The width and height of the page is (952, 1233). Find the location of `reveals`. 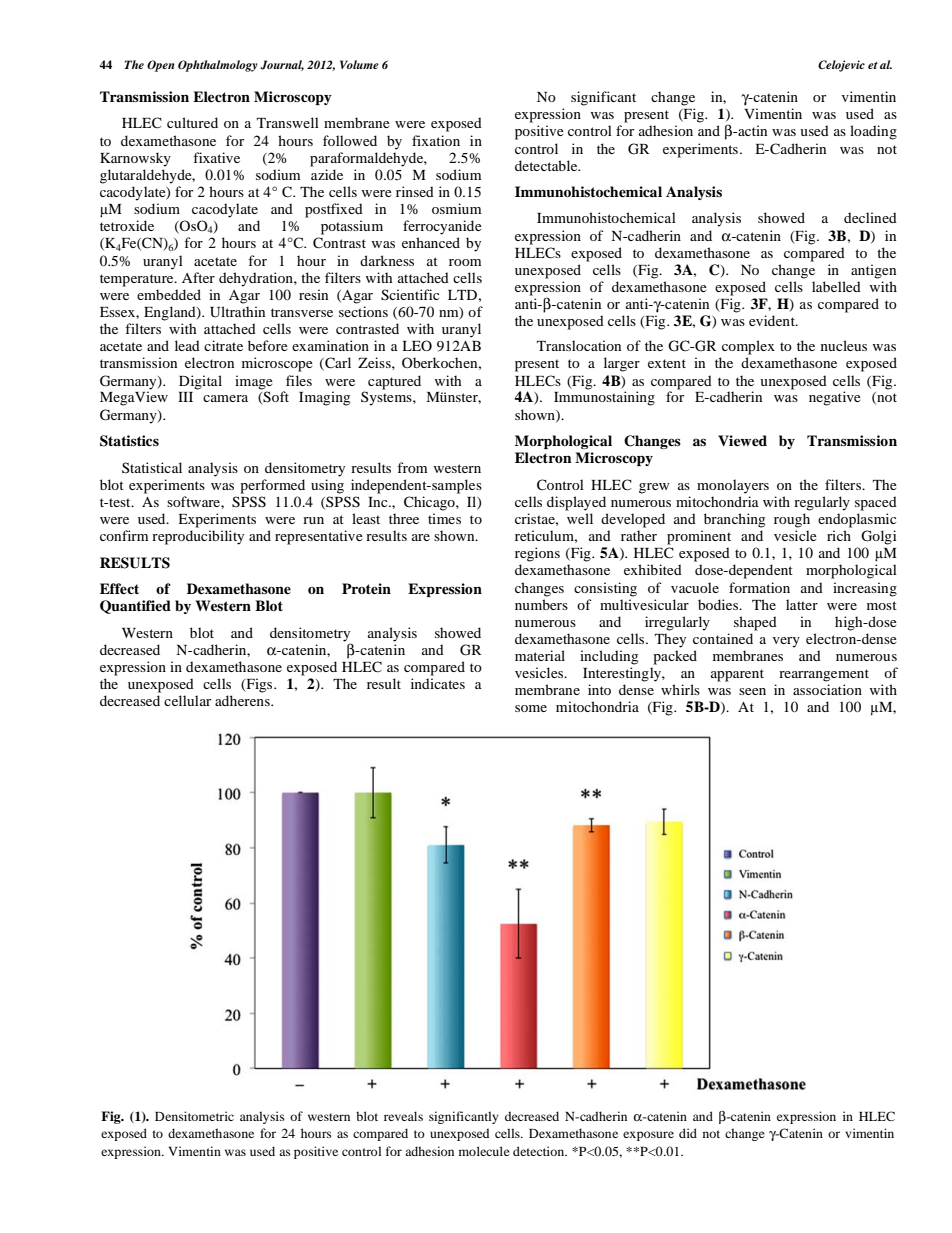

reveals is located at coordinates (403, 1116).
